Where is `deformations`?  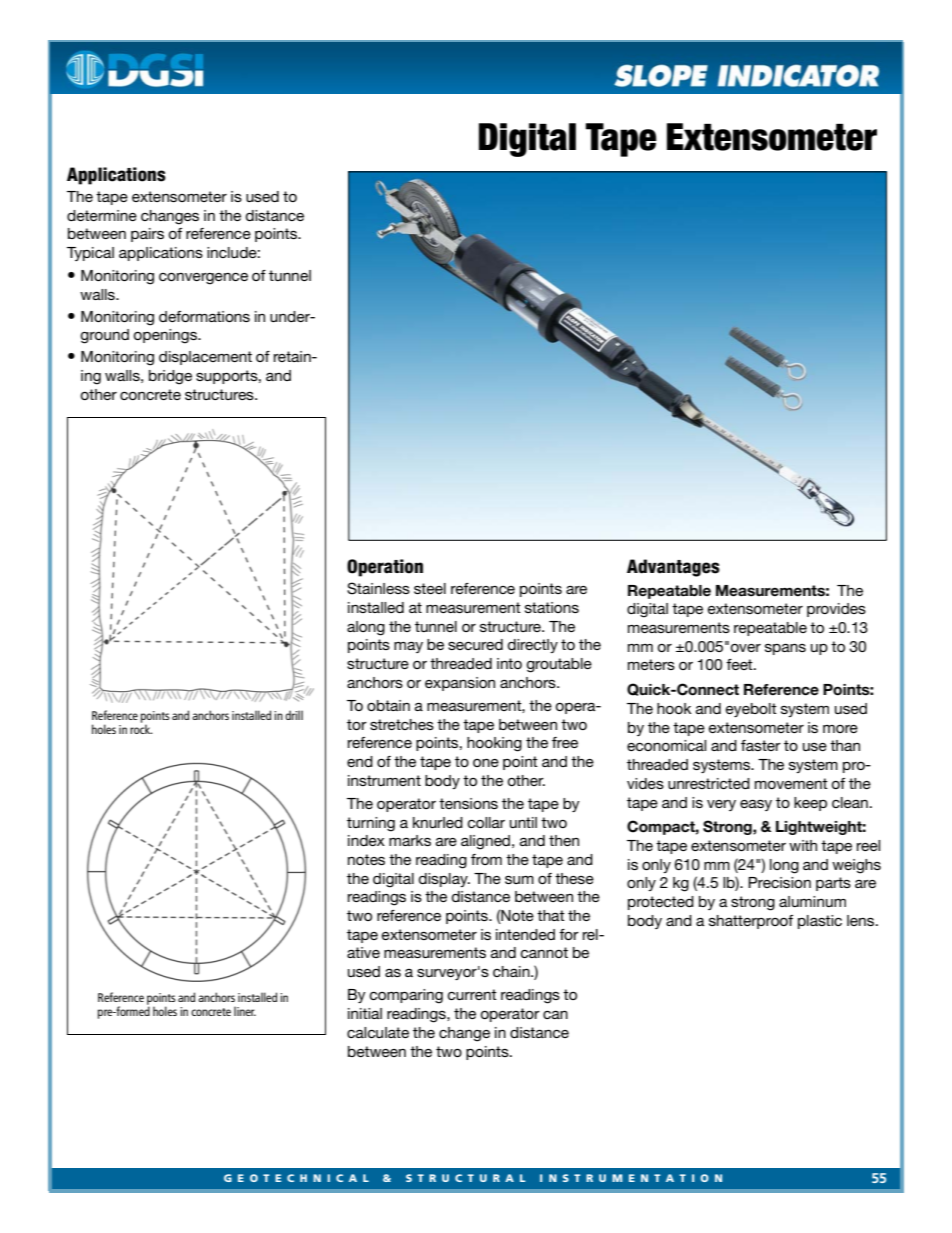 deformations is located at coordinates (204, 316).
